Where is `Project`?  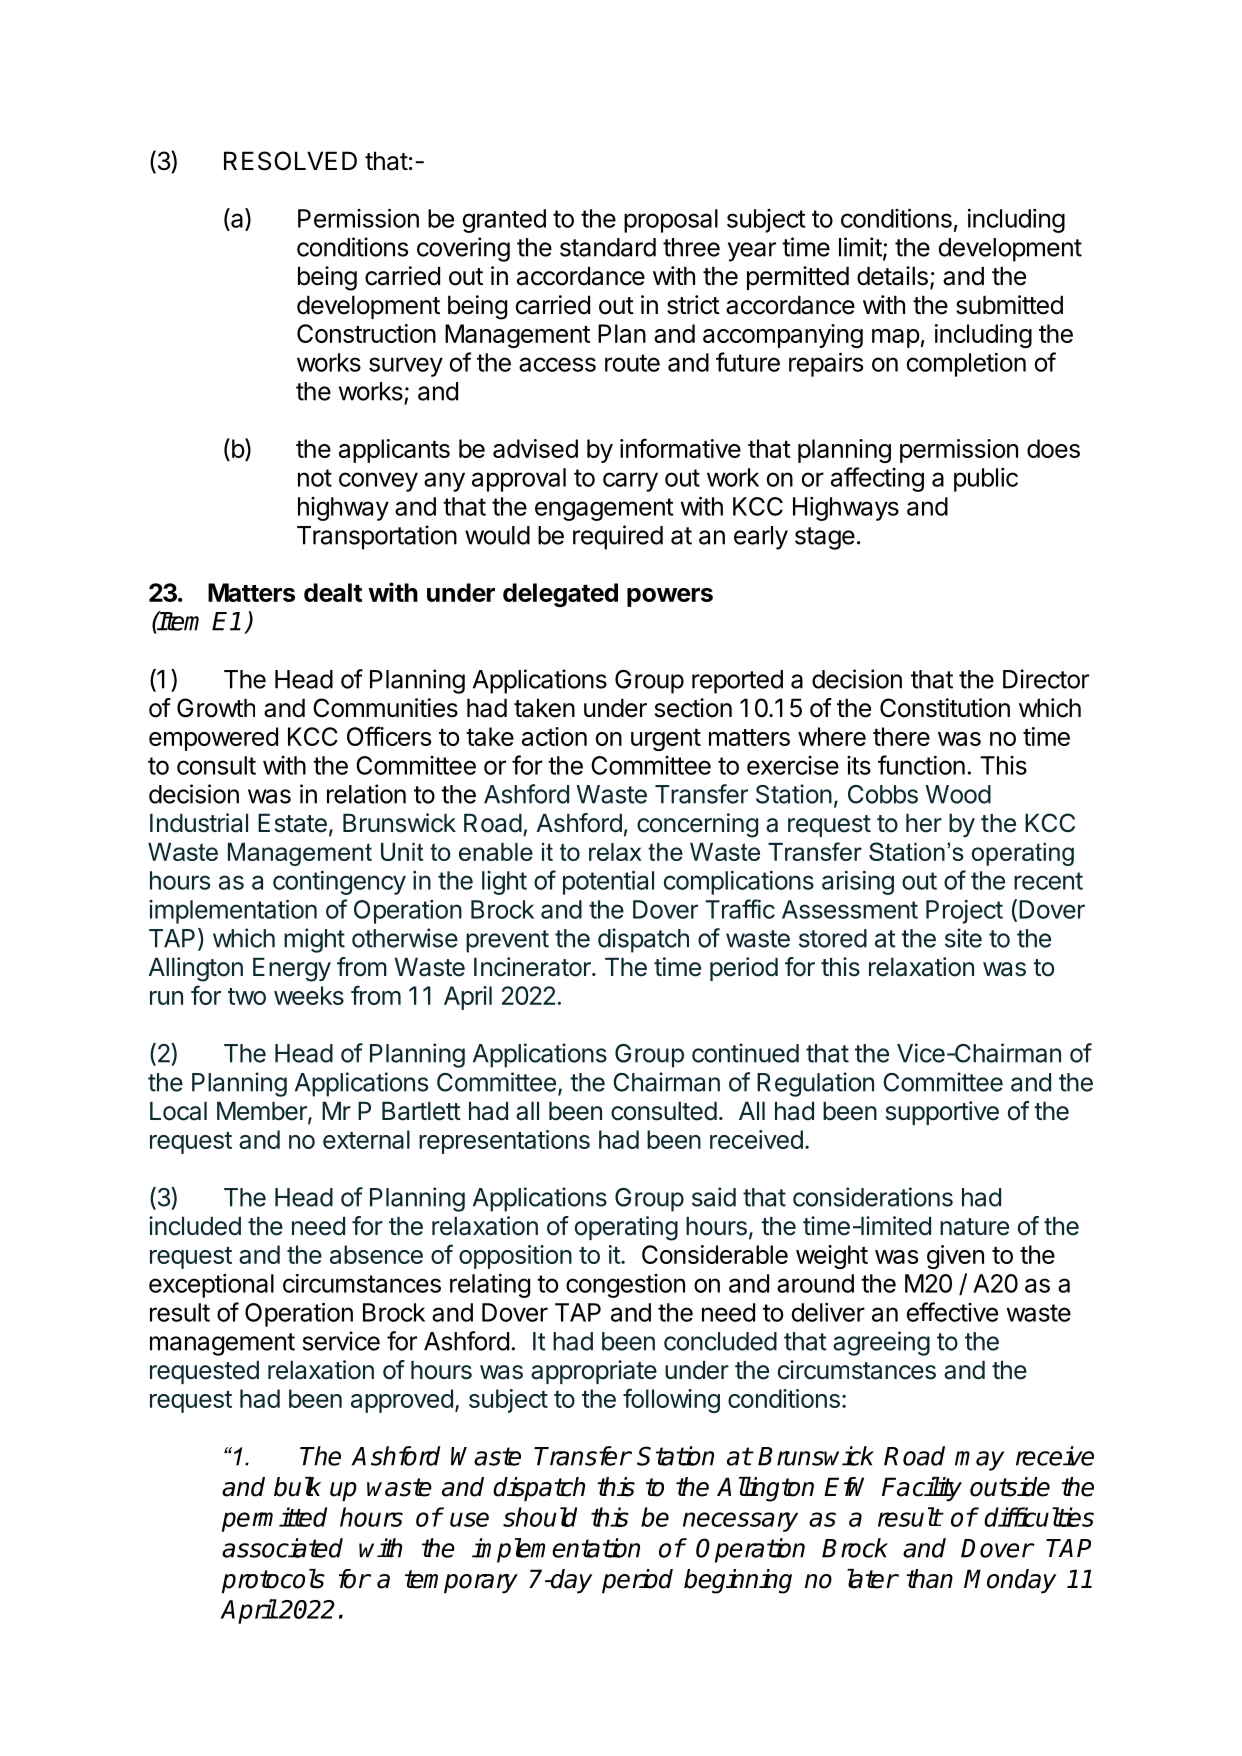 Project is located at coordinates (964, 912).
